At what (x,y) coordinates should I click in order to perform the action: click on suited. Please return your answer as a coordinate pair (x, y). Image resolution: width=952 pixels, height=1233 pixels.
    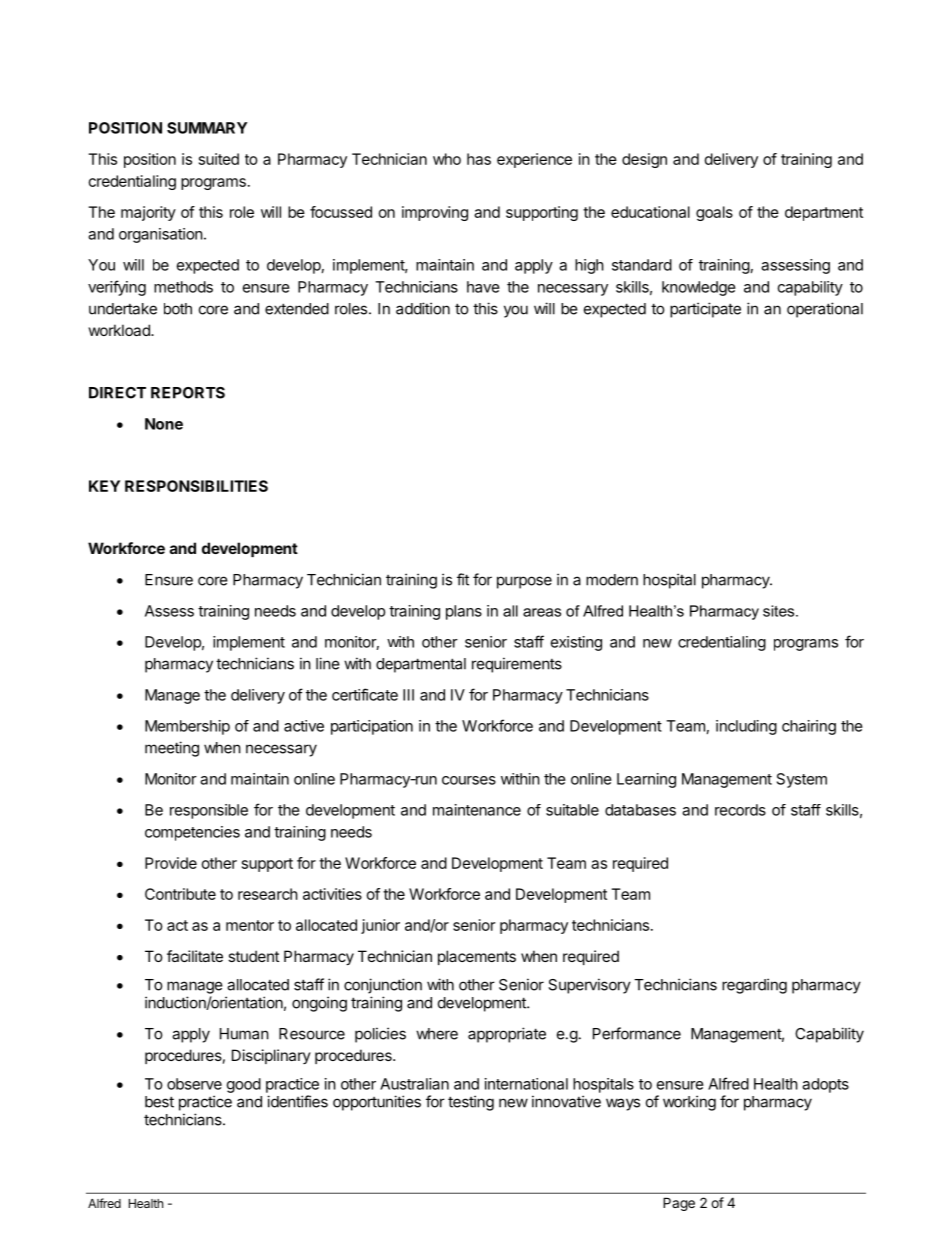
    Looking at the image, I should click on (219, 159).
